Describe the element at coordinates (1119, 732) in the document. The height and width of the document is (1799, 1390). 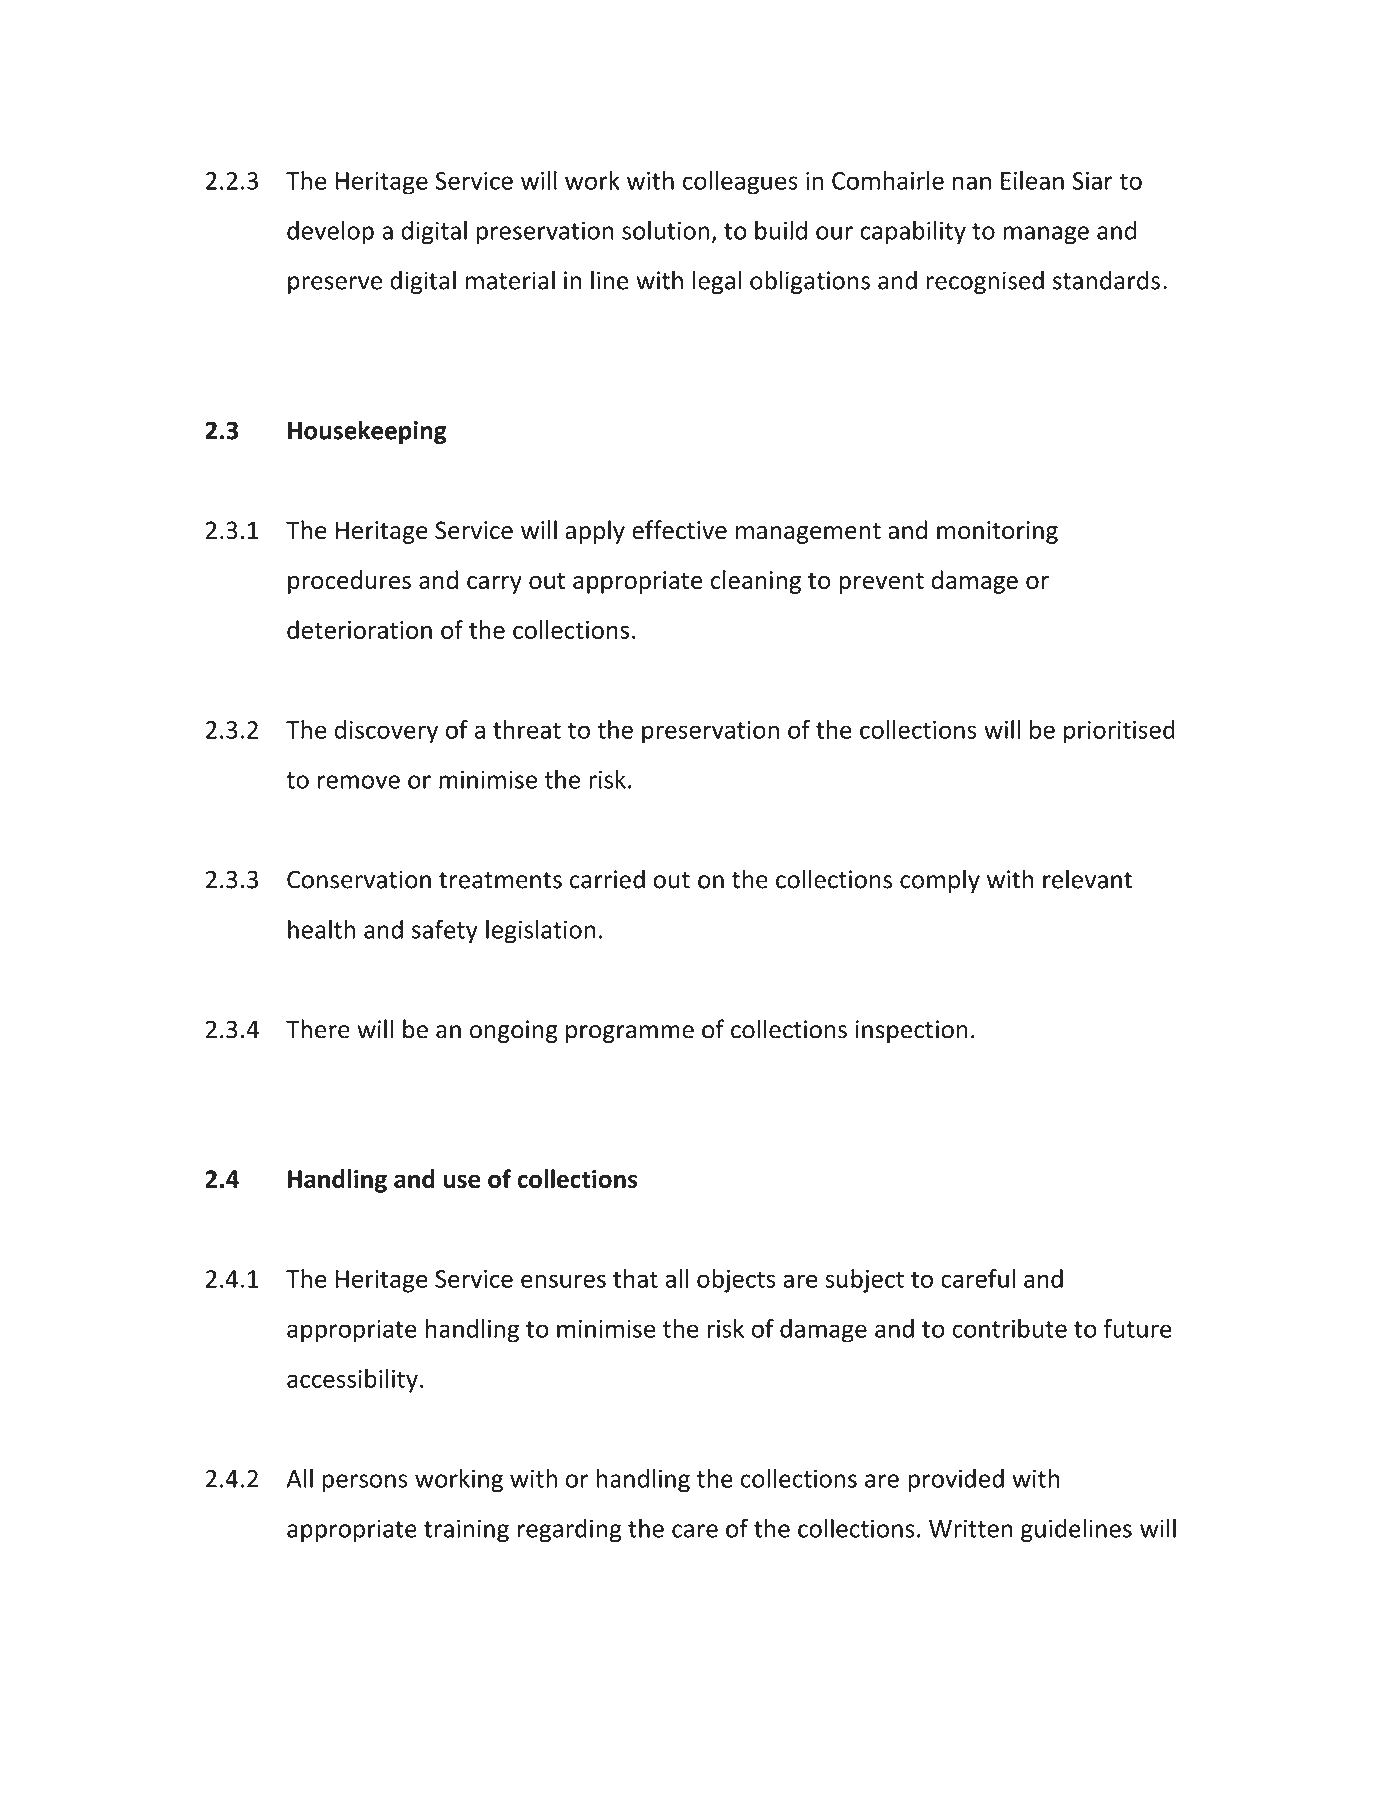
I see `prioritised` at that location.
